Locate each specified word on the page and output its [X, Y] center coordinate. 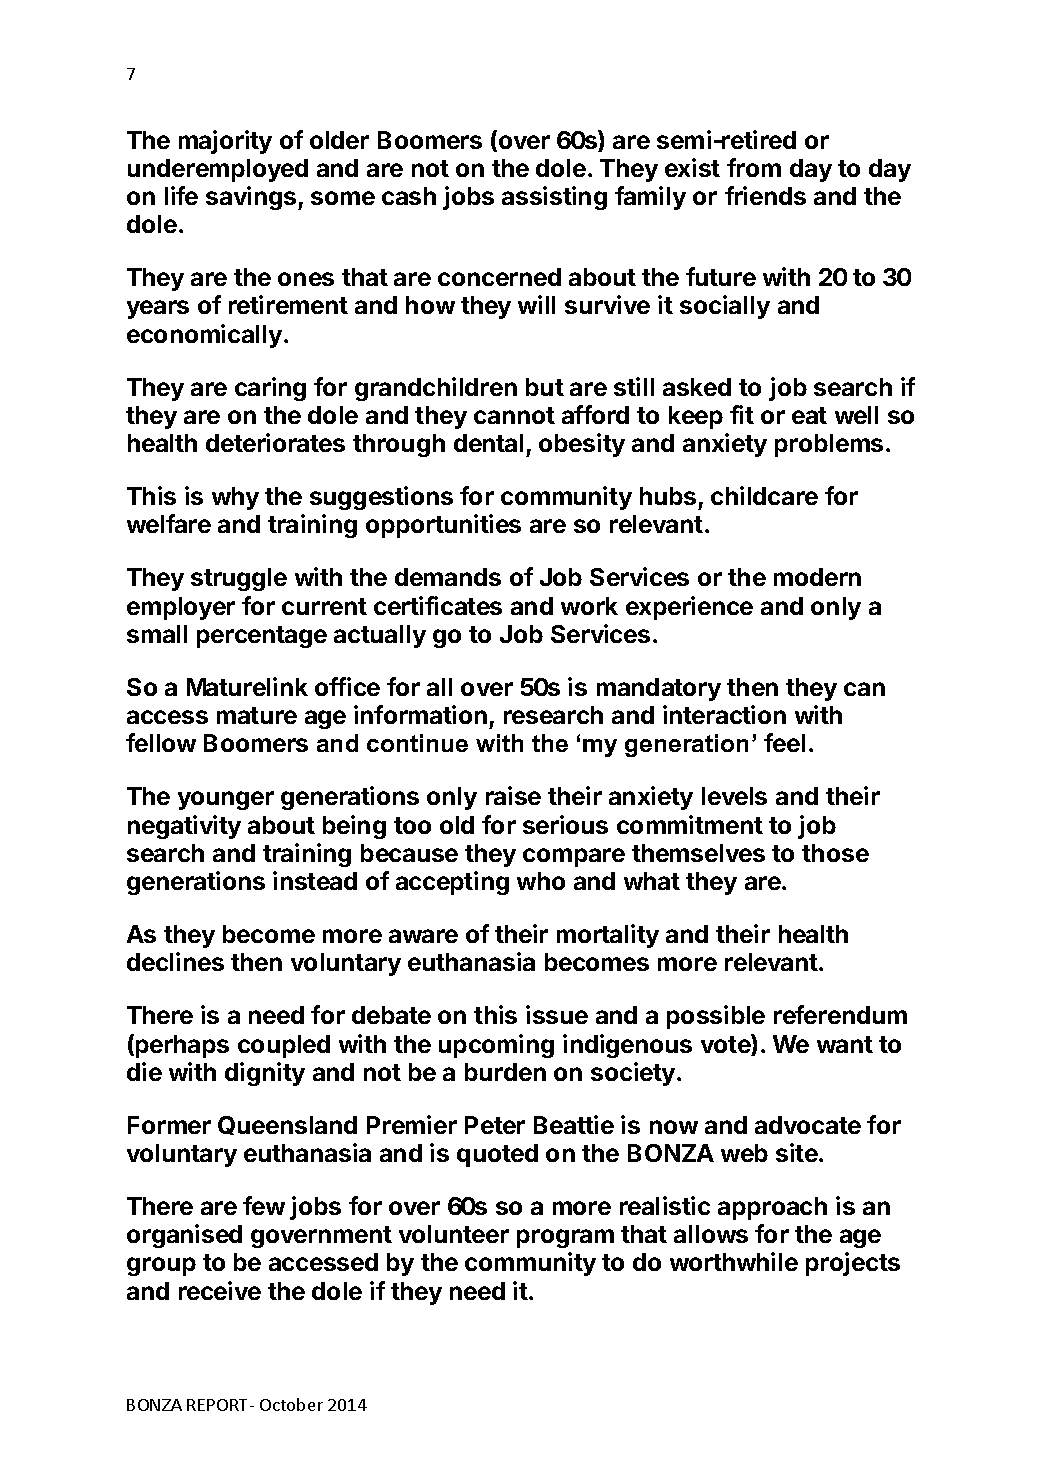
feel [784, 742]
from [754, 167]
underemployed [218, 170]
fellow [161, 742]
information [420, 714]
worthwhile [734, 1261]
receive [220, 1290]
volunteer [454, 1234]
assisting [554, 198]
